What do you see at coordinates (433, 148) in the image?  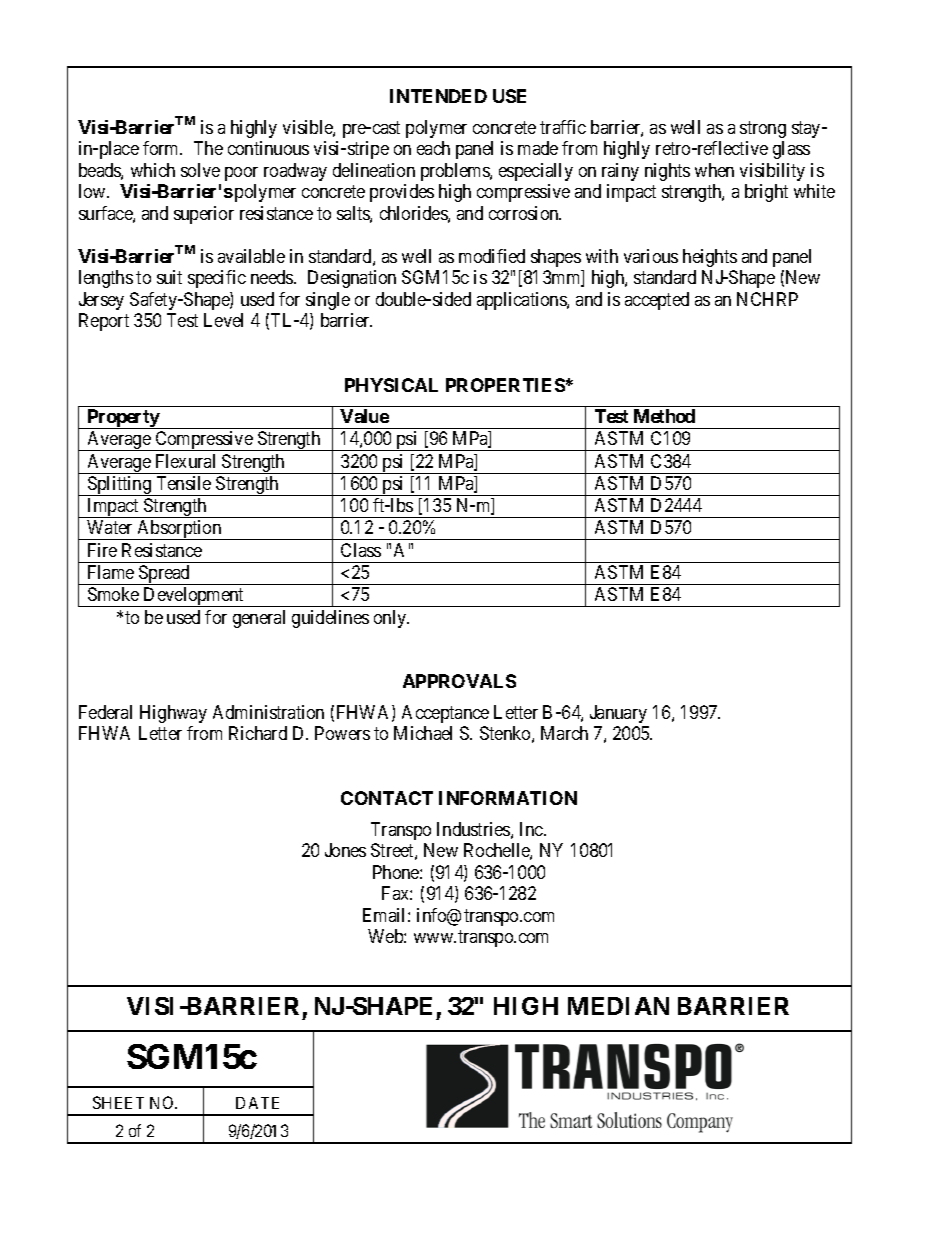 I see `each` at bounding box center [433, 148].
